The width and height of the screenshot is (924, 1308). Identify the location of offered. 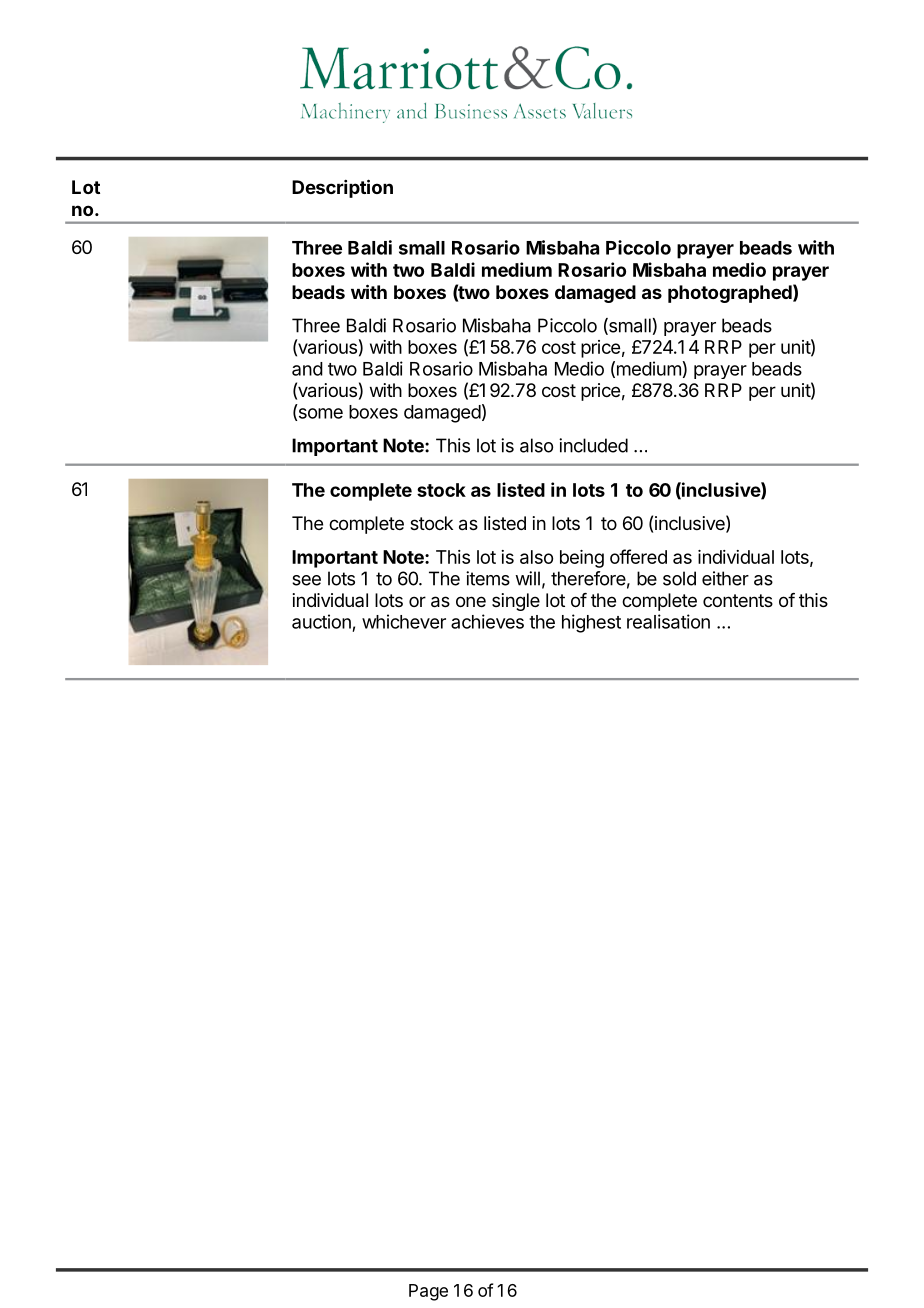
(638, 556).
